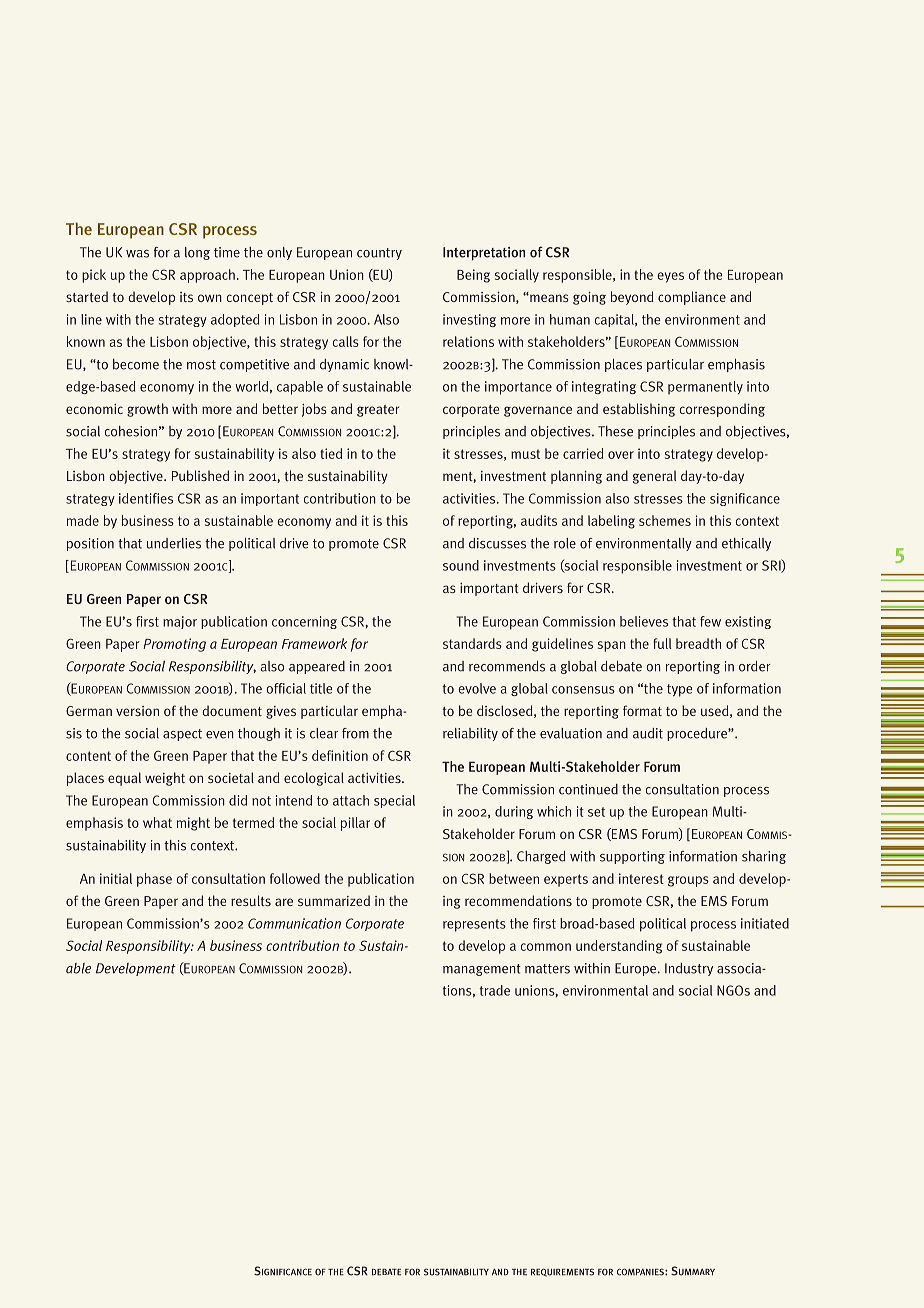 The width and height of the screenshot is (924, 1308). What do you see at coordinates (378, 411) in the screenshot?
I see `greater` at bounding box center [378, 411].
